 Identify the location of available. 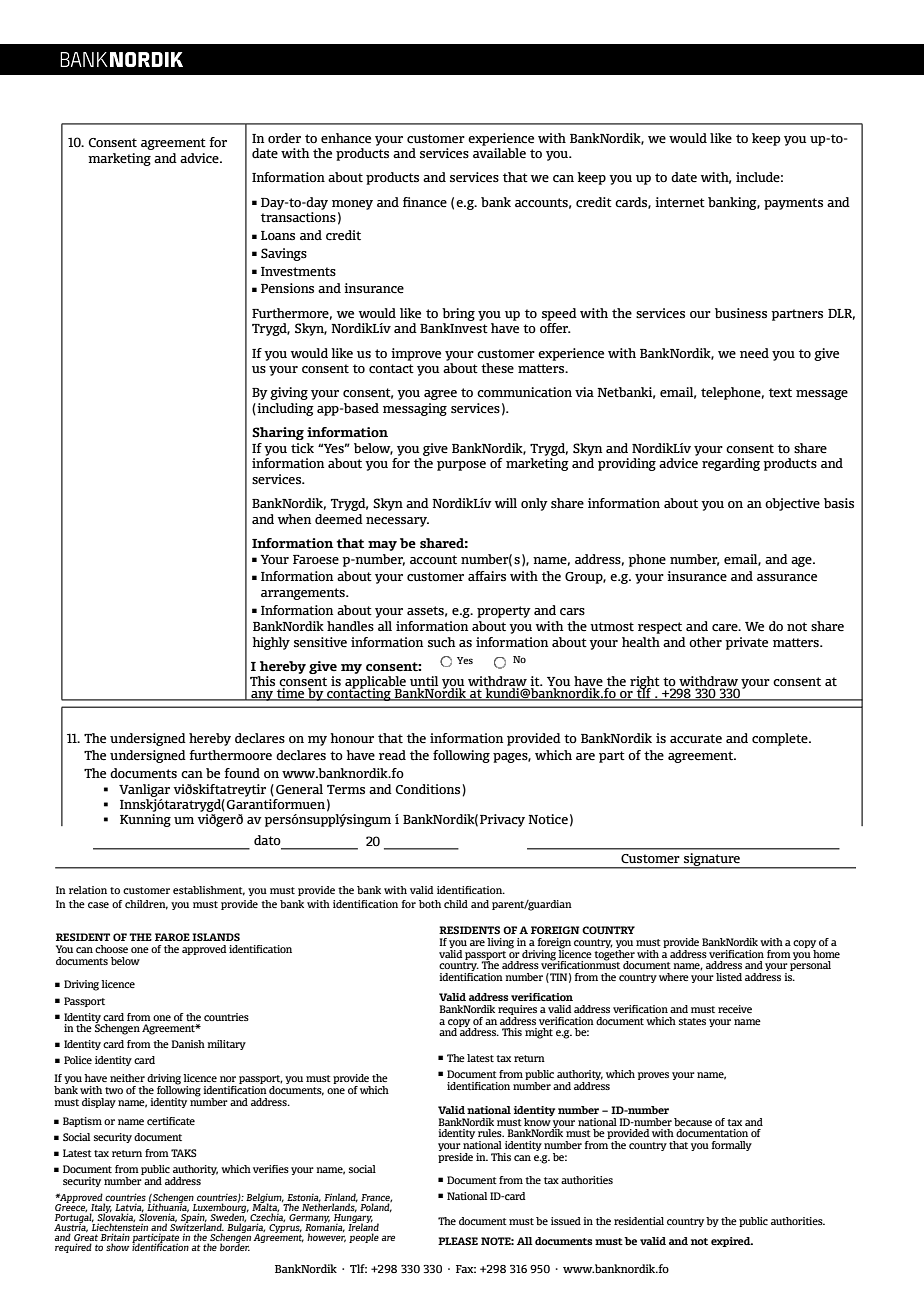
(499, 153).
